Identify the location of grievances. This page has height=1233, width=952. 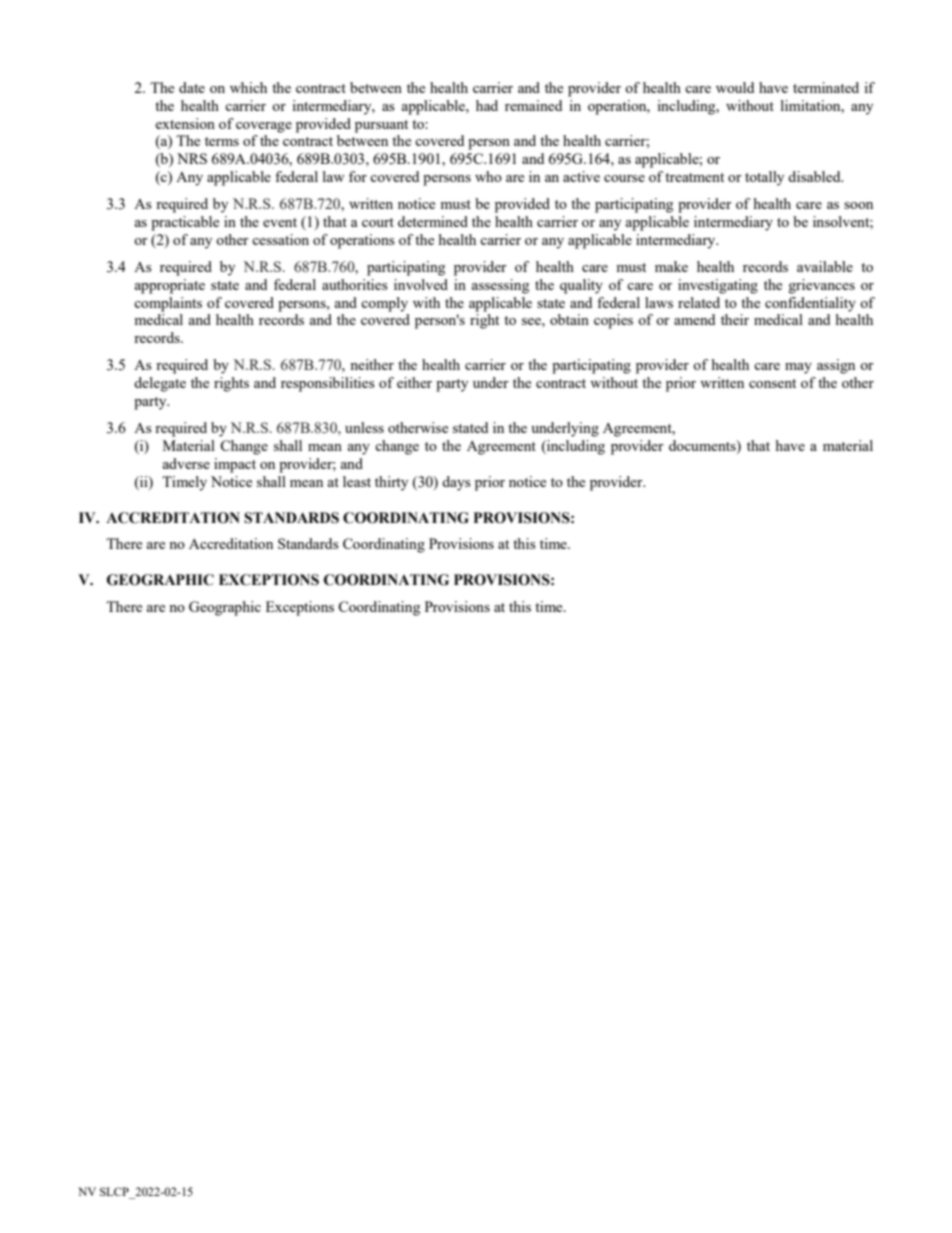
(822, 286).
